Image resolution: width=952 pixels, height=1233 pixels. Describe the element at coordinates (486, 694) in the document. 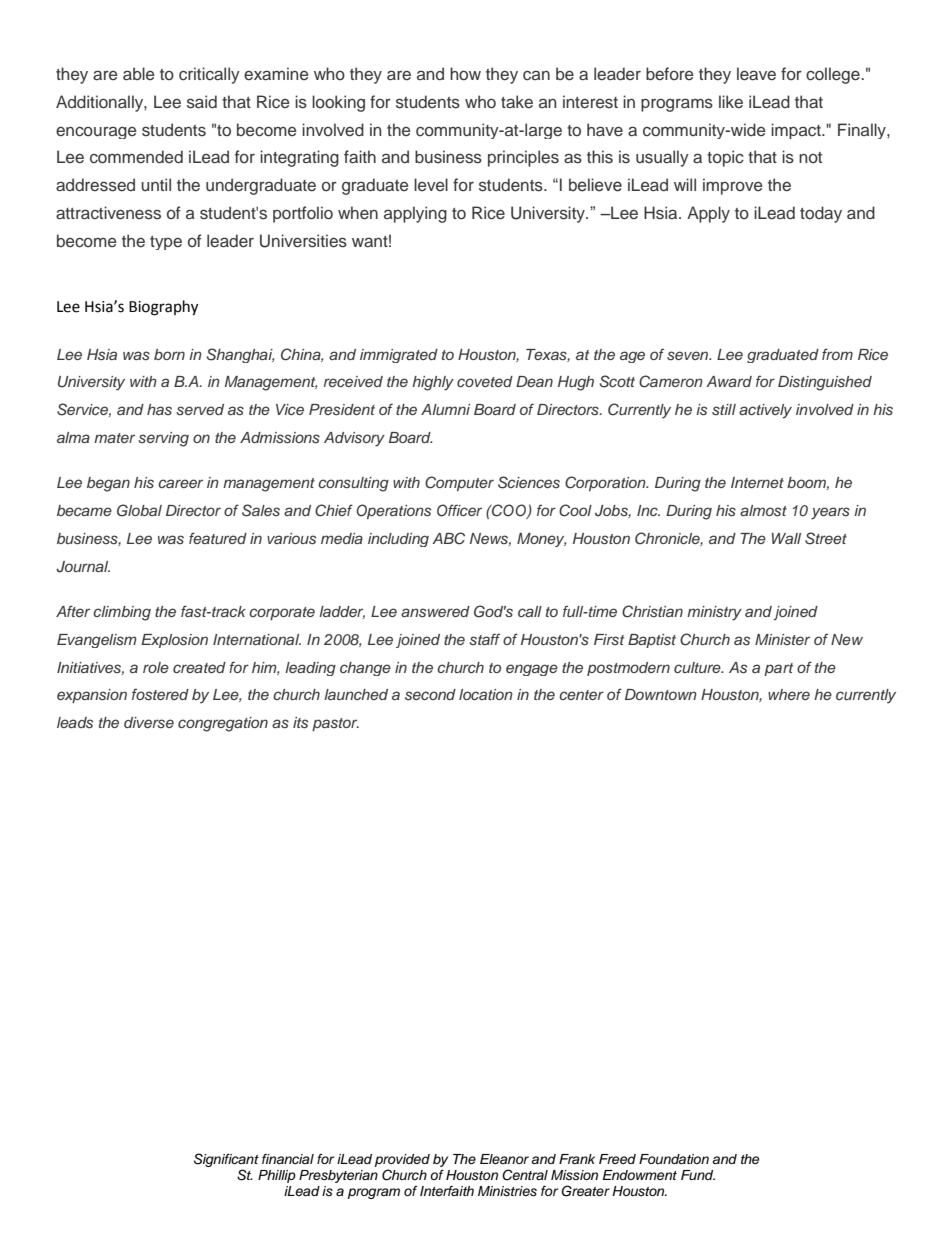

I see `location` at that location.
